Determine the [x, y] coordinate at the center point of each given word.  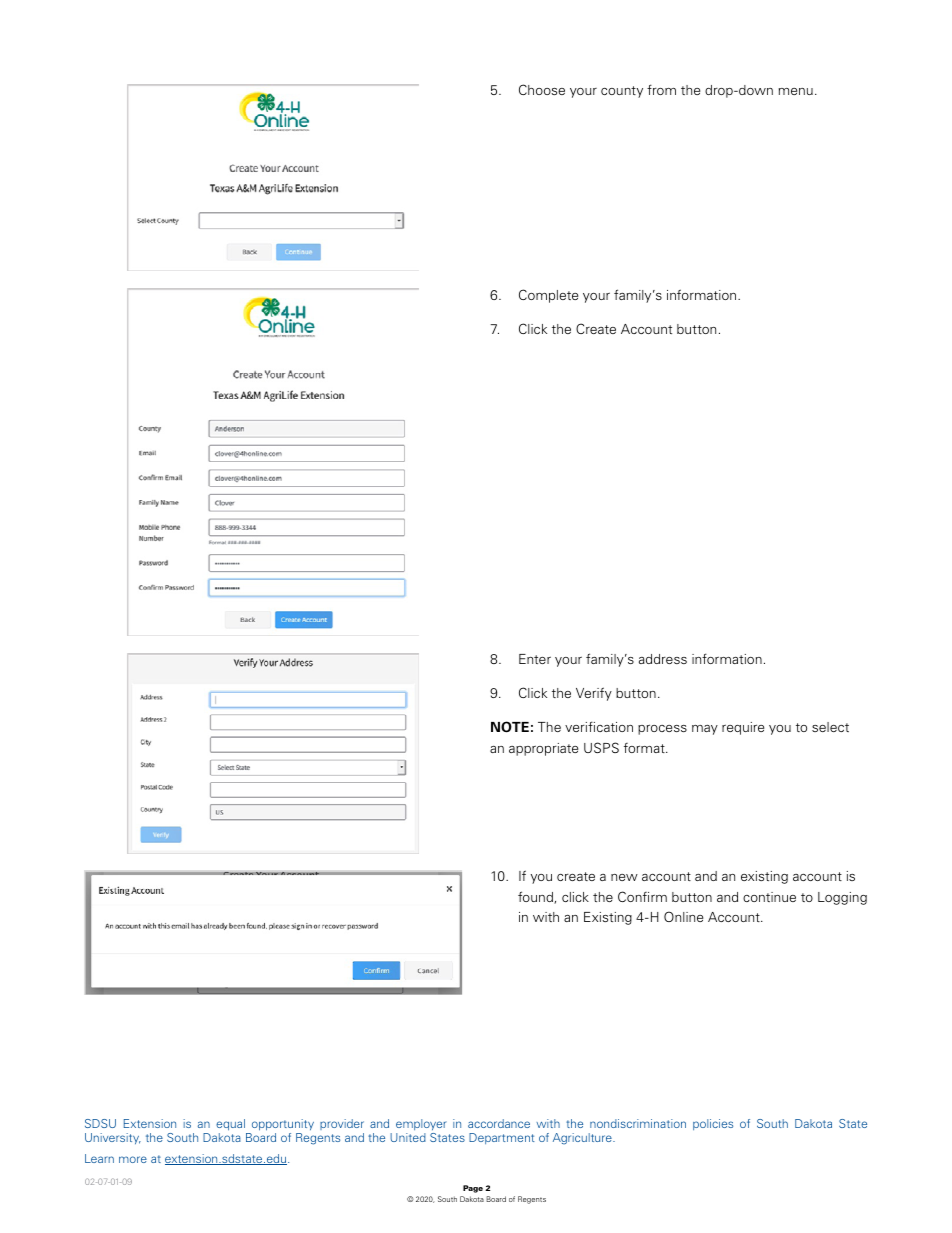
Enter [535, 659]
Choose [542, 89]
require [743, 728]
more [133, 1159]
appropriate [543, 749]
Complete [548, 296]
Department [502, 1138]
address [663, 659]
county [622, 92]
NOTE [510, 727]
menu [795, 91]
